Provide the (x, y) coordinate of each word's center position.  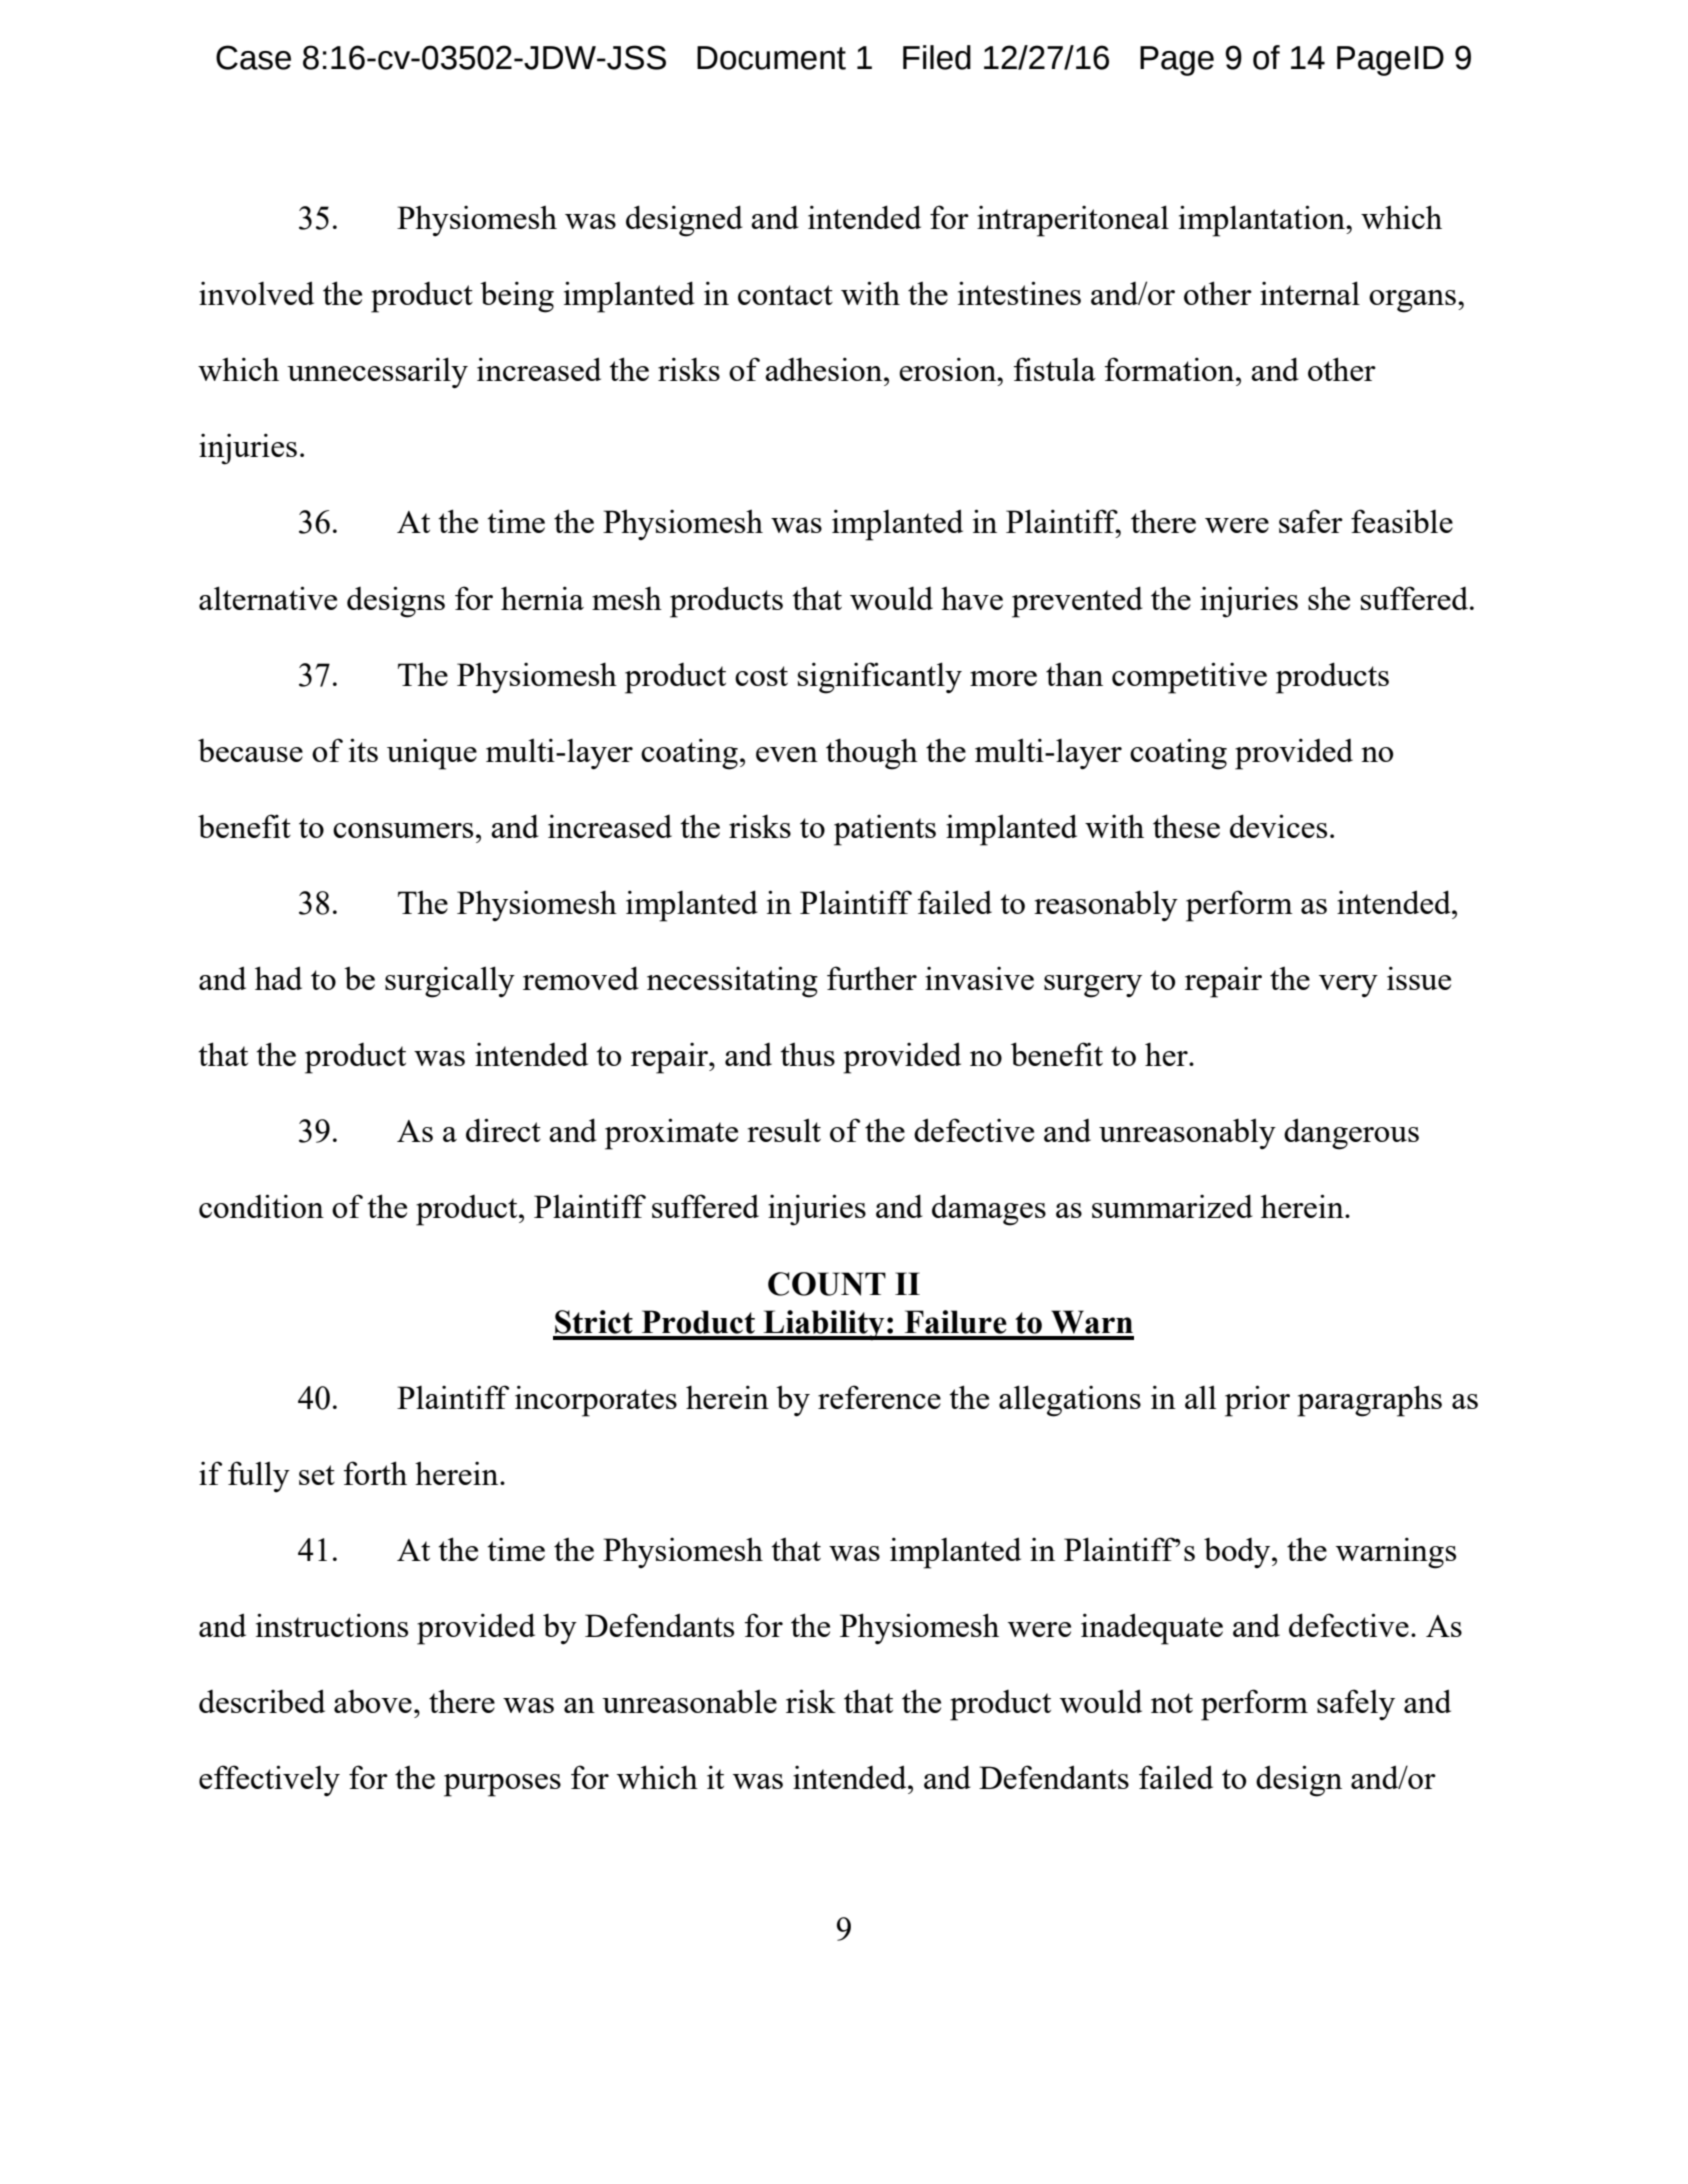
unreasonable (689, 1701)
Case (253, 57)
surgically (450, 982)
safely (1356, 1705)
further (872, 978)
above (373, 1701)
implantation (1263, 221)
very (1348, 986)
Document (771, 58)
